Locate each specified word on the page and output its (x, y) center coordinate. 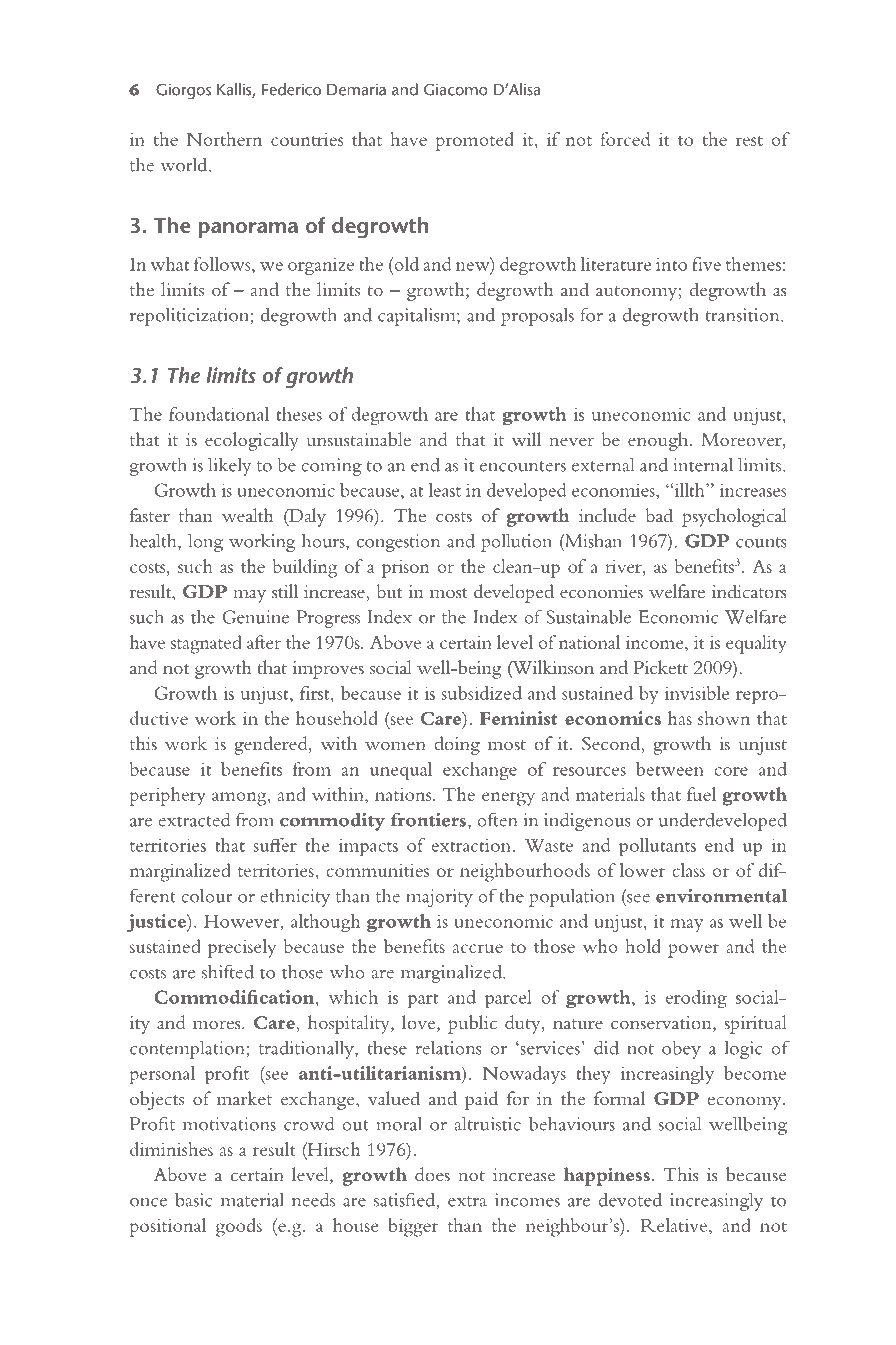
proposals (537, 317)
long (205, 542)
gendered (272, 745)
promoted (474, 141)
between (670, 769)
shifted (228, 971)
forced (625, 139)
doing (457, 745)
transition (744, 315)
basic (193, 1199)
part (423, 1001)
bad (659, 515)
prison (406, 569)
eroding (696, 999)
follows (223, 264)
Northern (224, 139)
